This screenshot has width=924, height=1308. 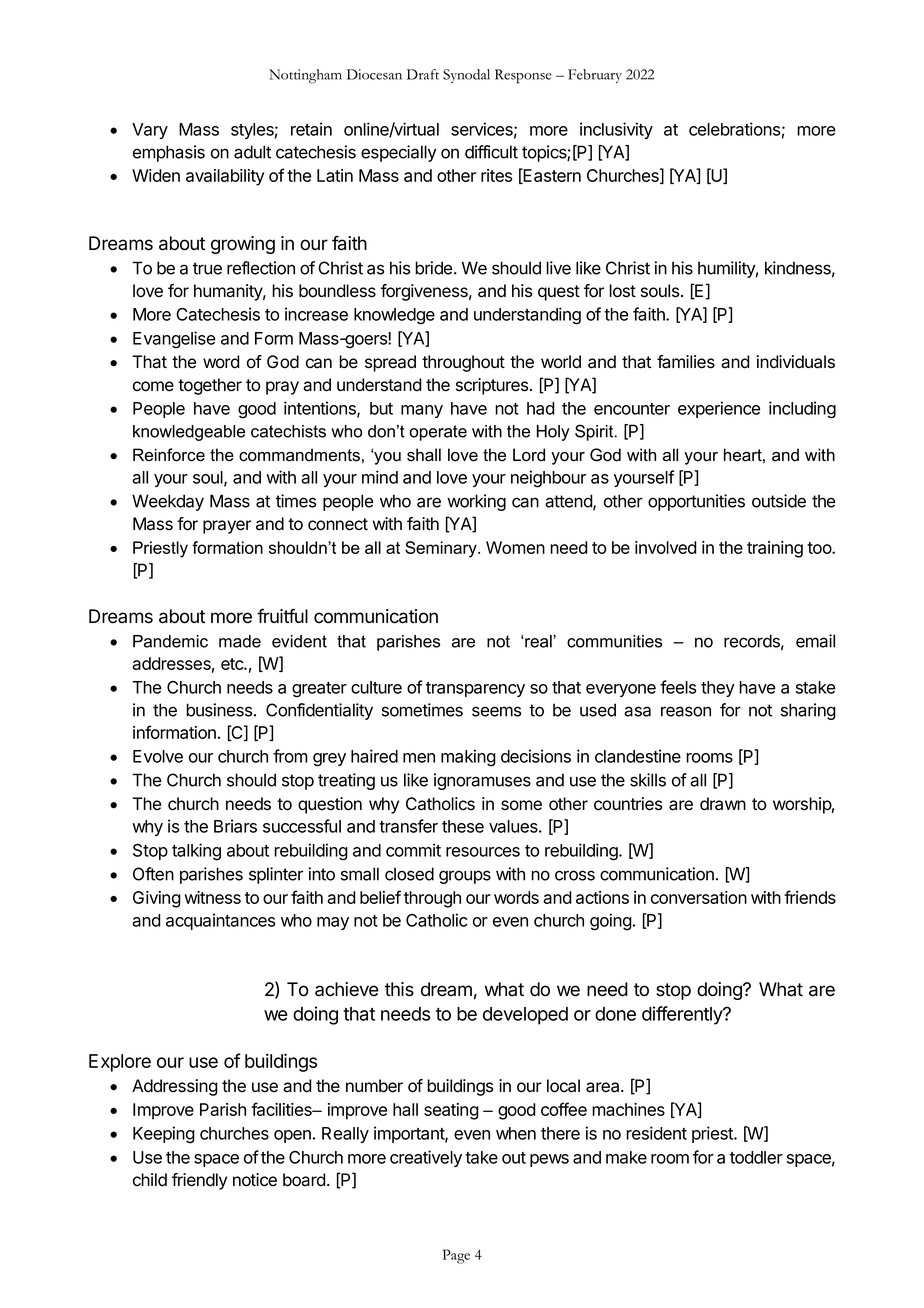 I want to click on Vary, so click(x=150, y=131).
